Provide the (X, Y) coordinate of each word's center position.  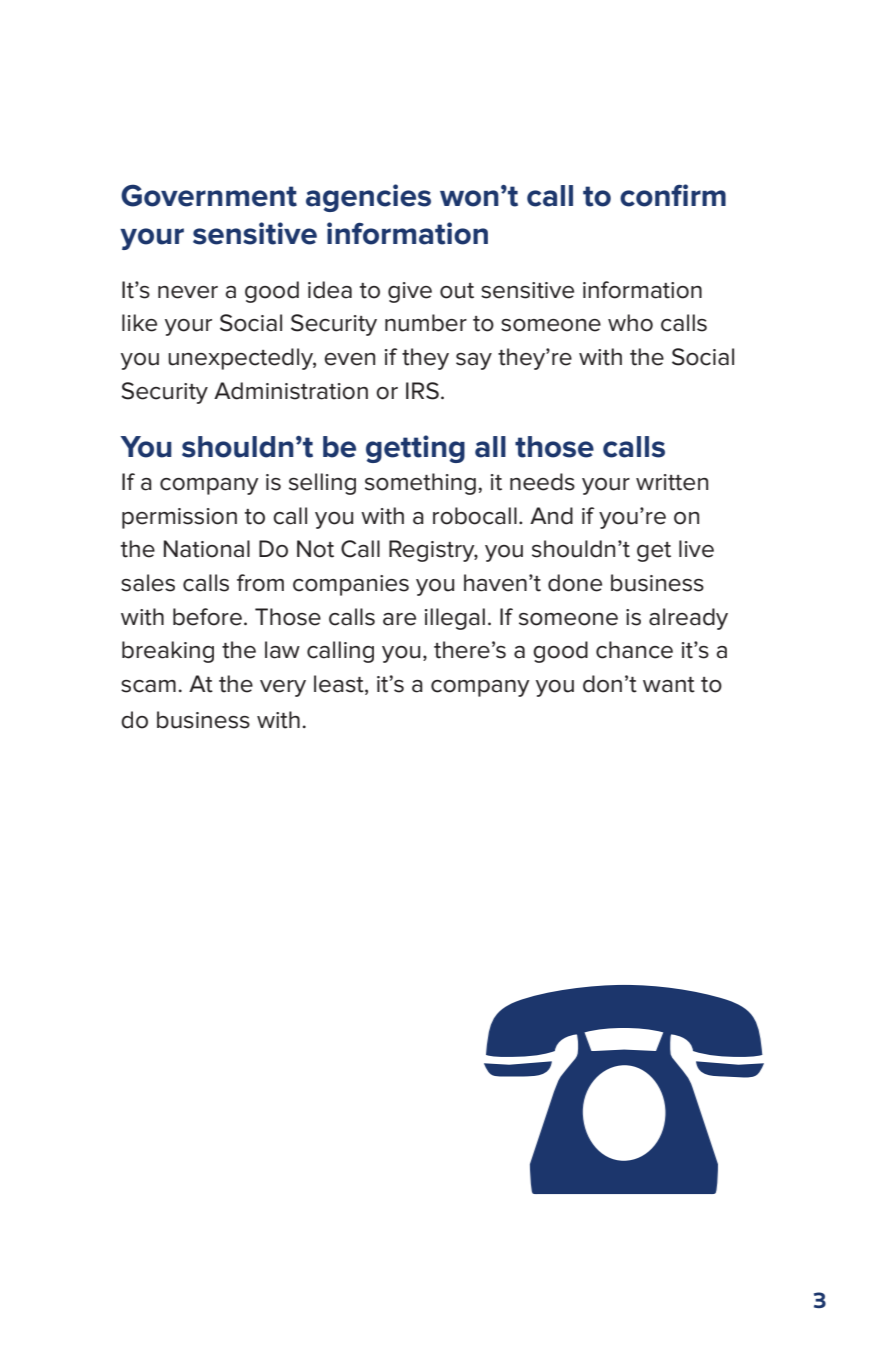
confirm (673, 195)
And (551, 516)
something (420, 484)
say (474, 361)
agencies (368, 198)
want (669, 685)
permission (179, 518)
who (630, 323)
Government (209, 195)
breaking (168, 652)
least (340, 685)
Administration (291, 391)
